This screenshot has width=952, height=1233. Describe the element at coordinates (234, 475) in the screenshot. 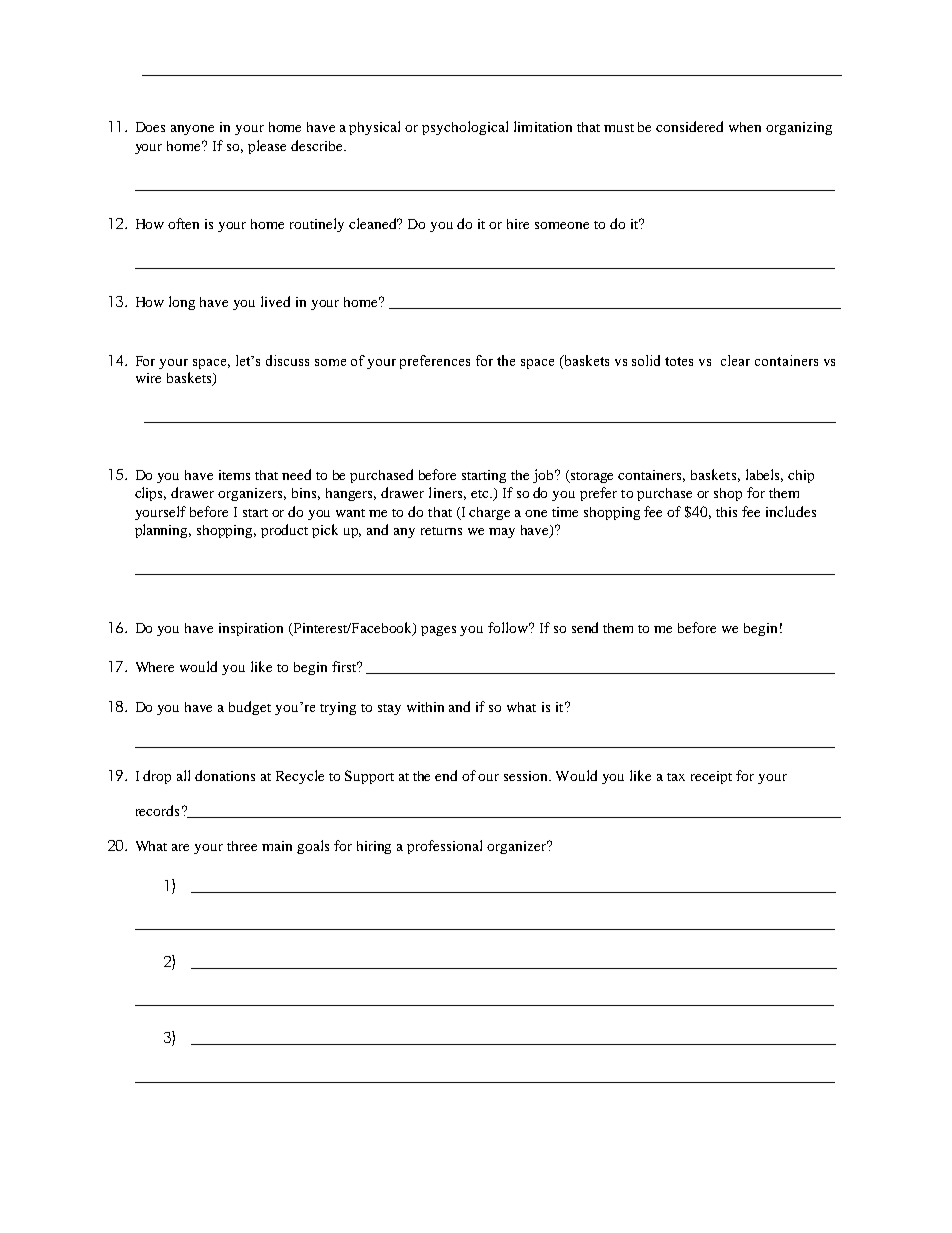

I see `items` at that location.
